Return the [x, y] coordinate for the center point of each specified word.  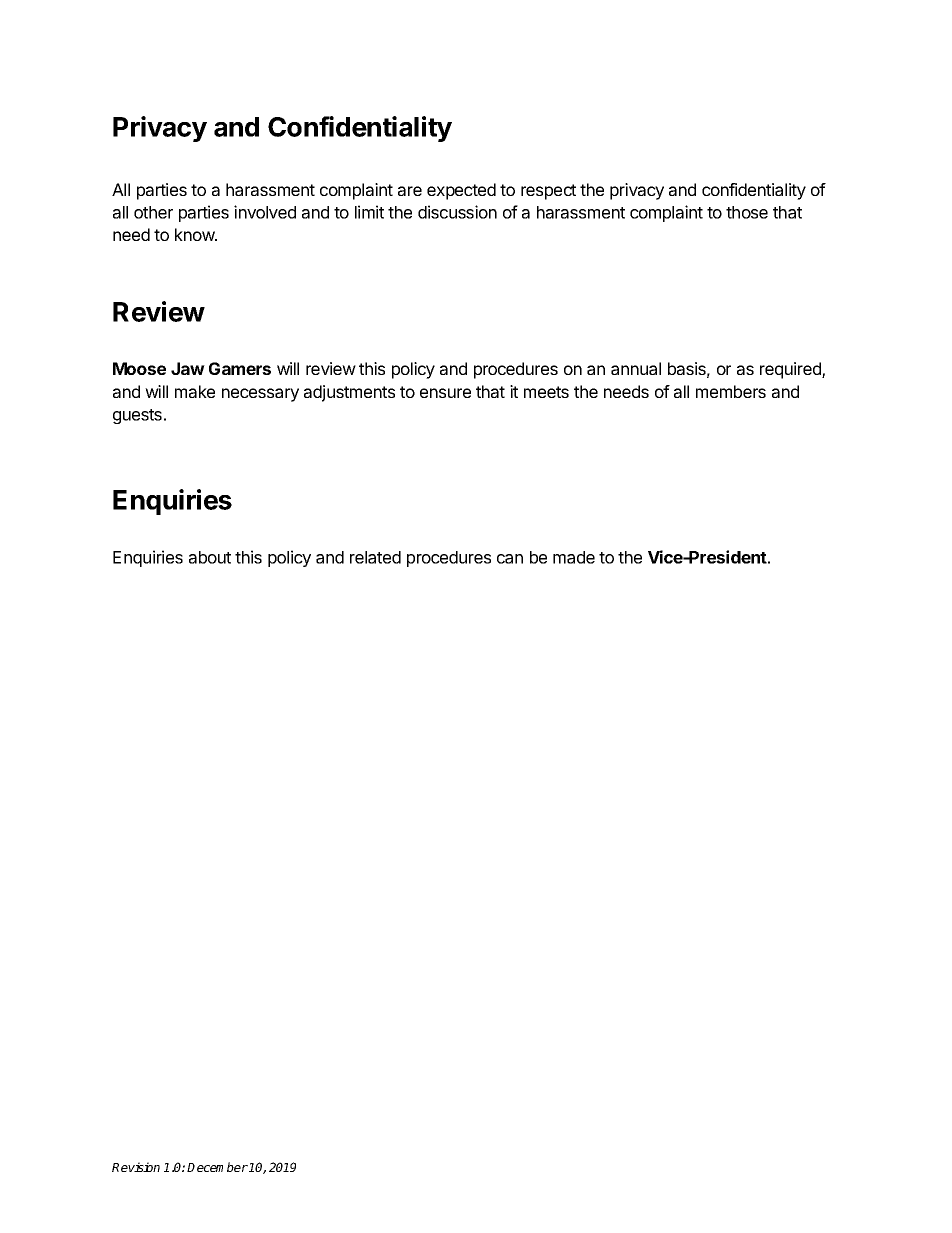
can [510, 559]
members [731, 391]
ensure [445, 393]
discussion [457, 212]
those [747, 212]
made [574, 557]
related [375, 557]
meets [546, 392]
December [217, 1167]
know [195, 234]
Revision [136, 1167]
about [210, 557]
